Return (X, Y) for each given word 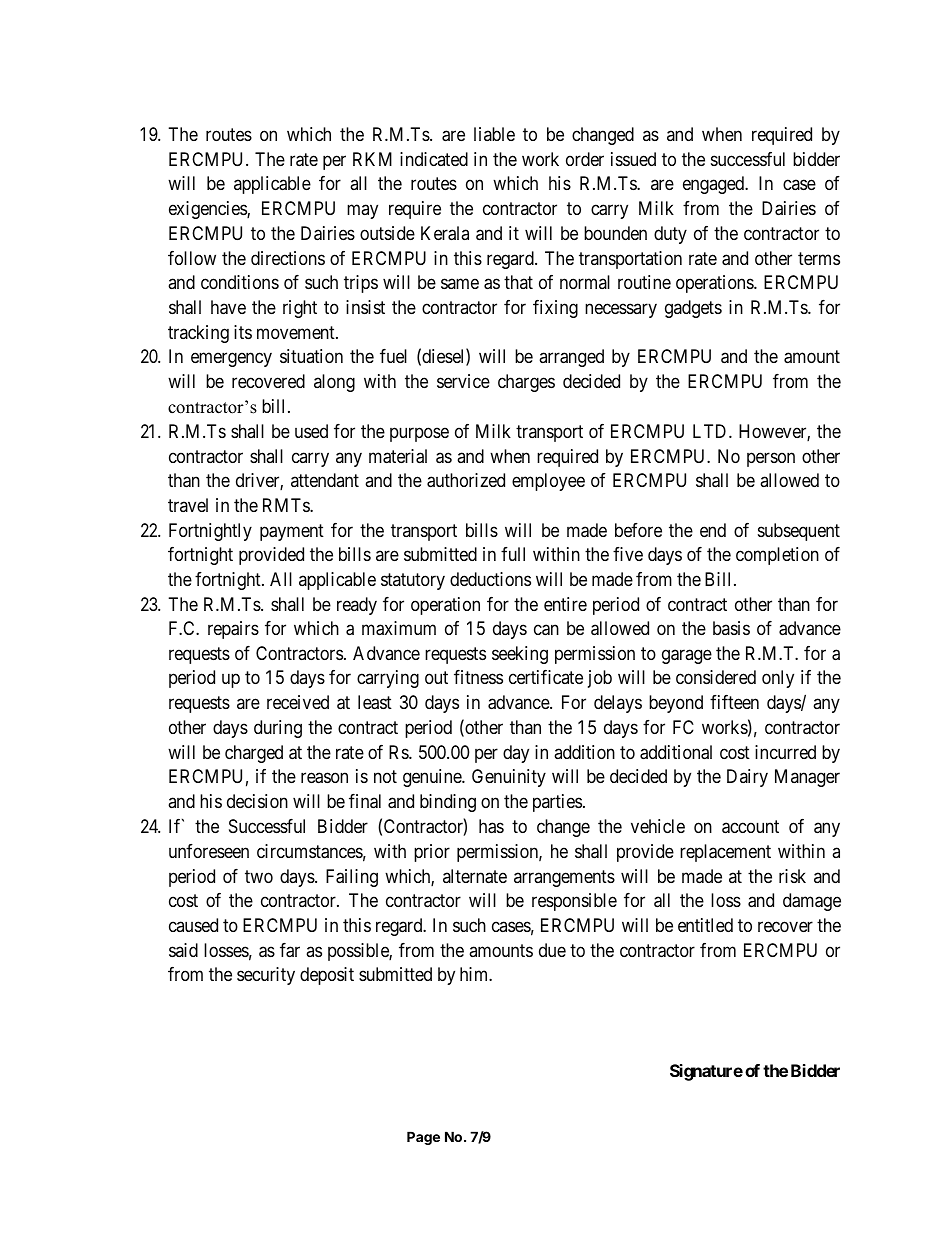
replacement (725, 853)
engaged (715, 185)
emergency (231, 360)
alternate (475, 876)
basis (731, 628)
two (259, 876)
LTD (711, 431)
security (266, 976)
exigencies (208, 210)
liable (494, 134)
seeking (520, 655)
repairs (233, 630)
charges (526, 383)
